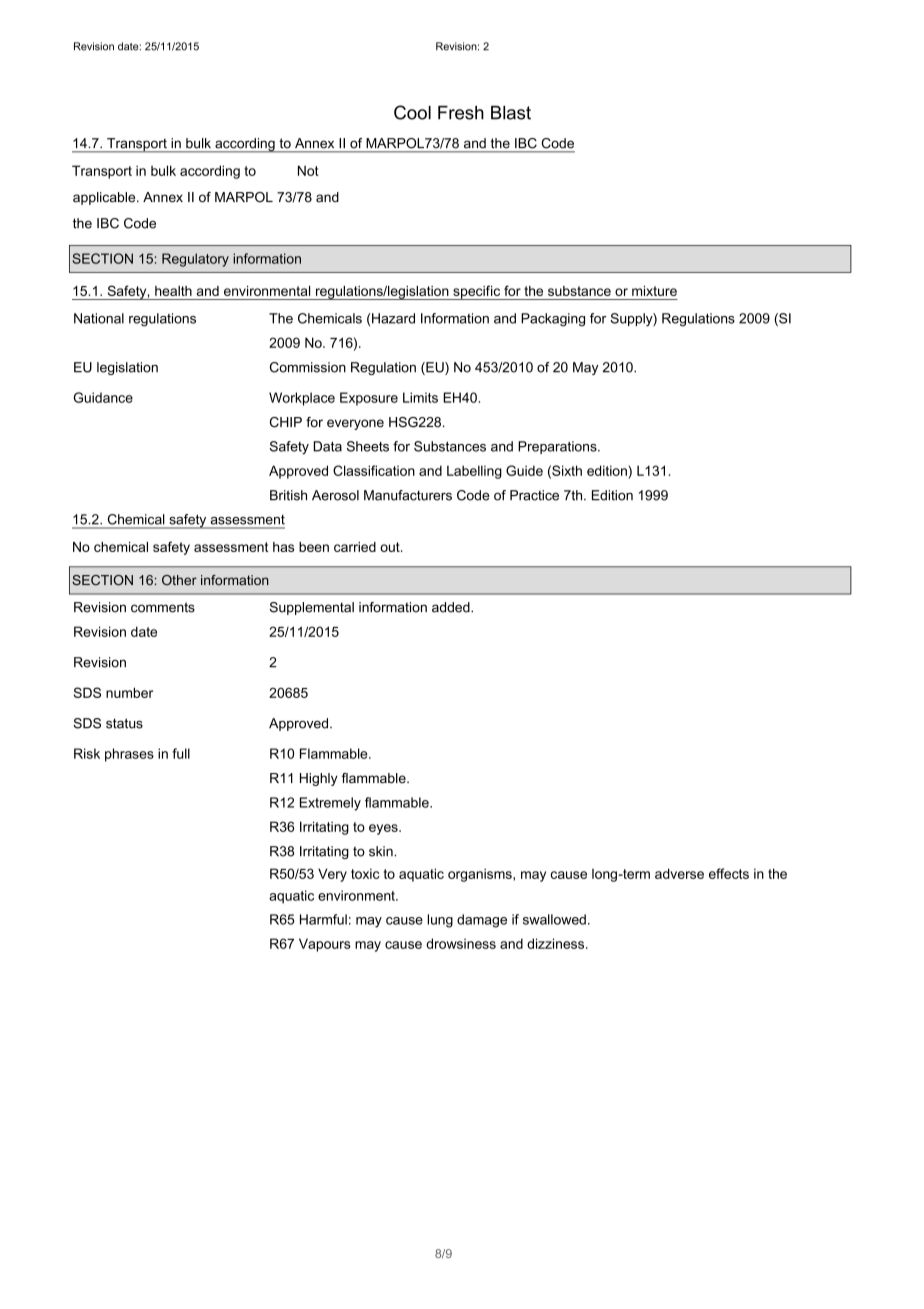 The height and width of the screenshot is (1309, 924). I want to click on Practice, so click(534, 495).
